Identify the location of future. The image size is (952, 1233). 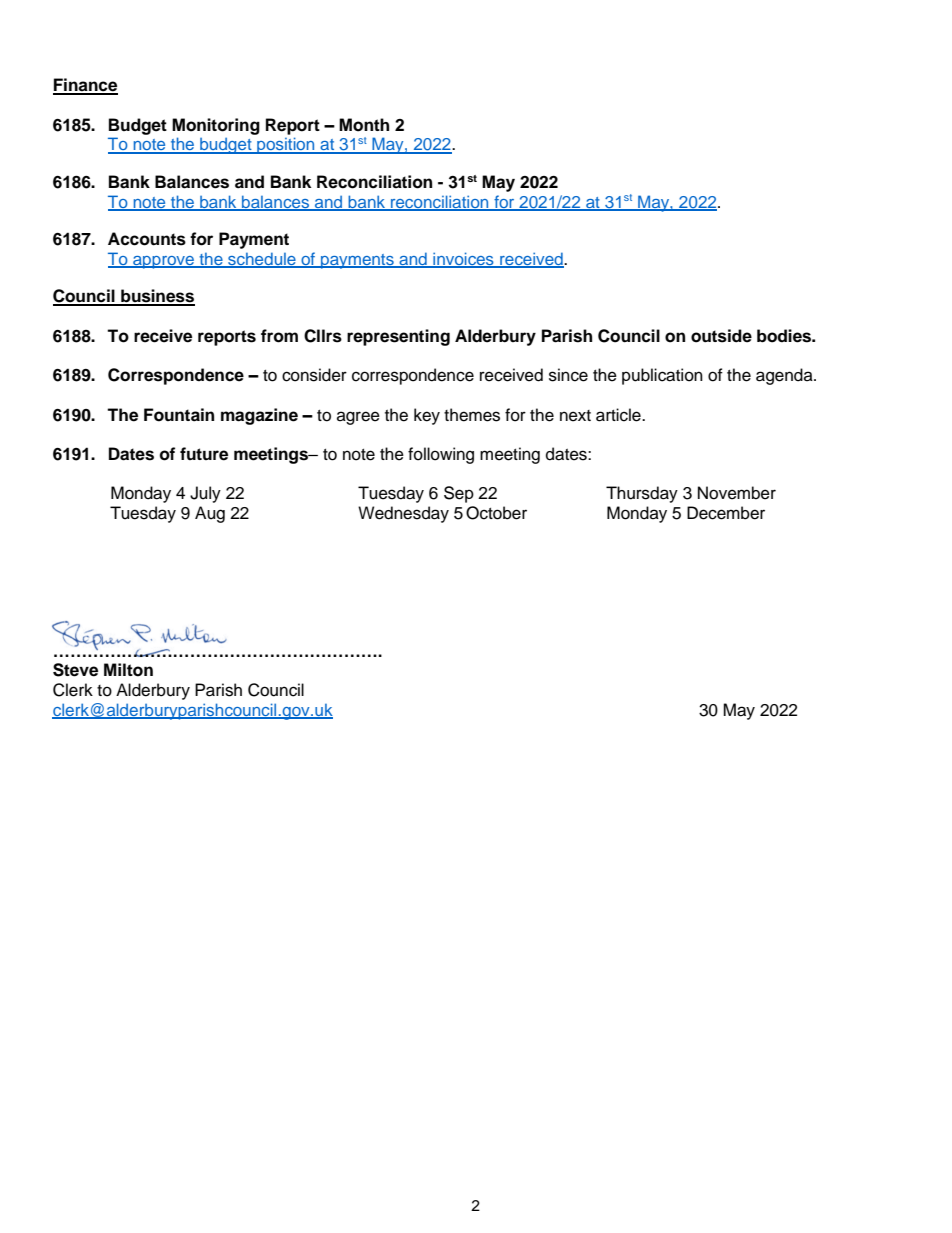
(204, 454).
